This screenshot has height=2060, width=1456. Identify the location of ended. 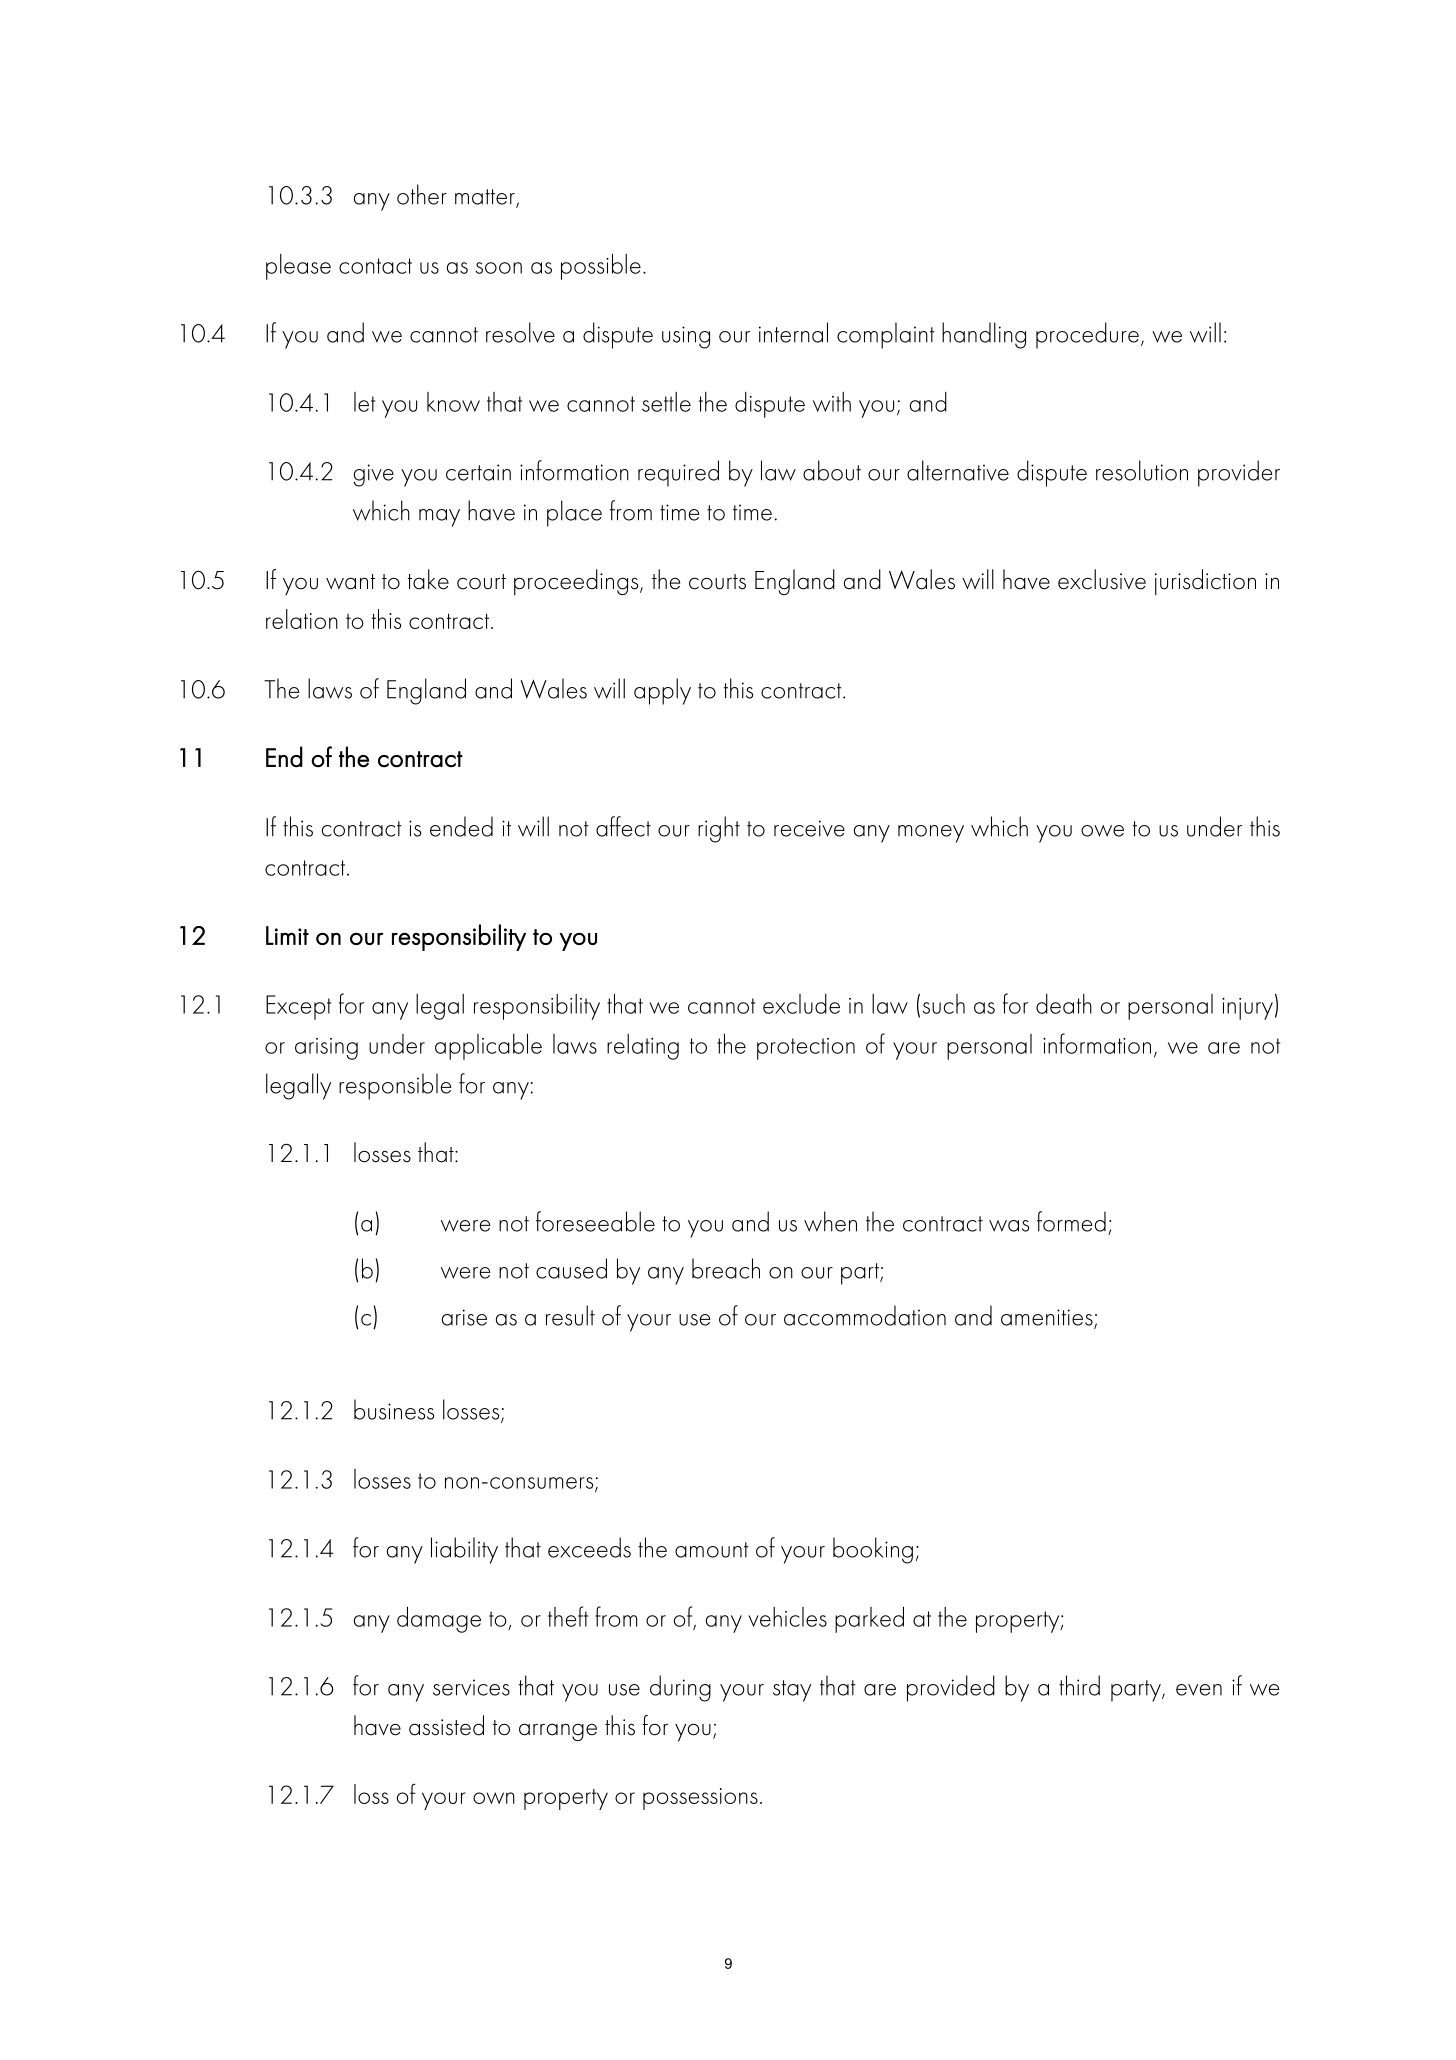
(461, 826).
